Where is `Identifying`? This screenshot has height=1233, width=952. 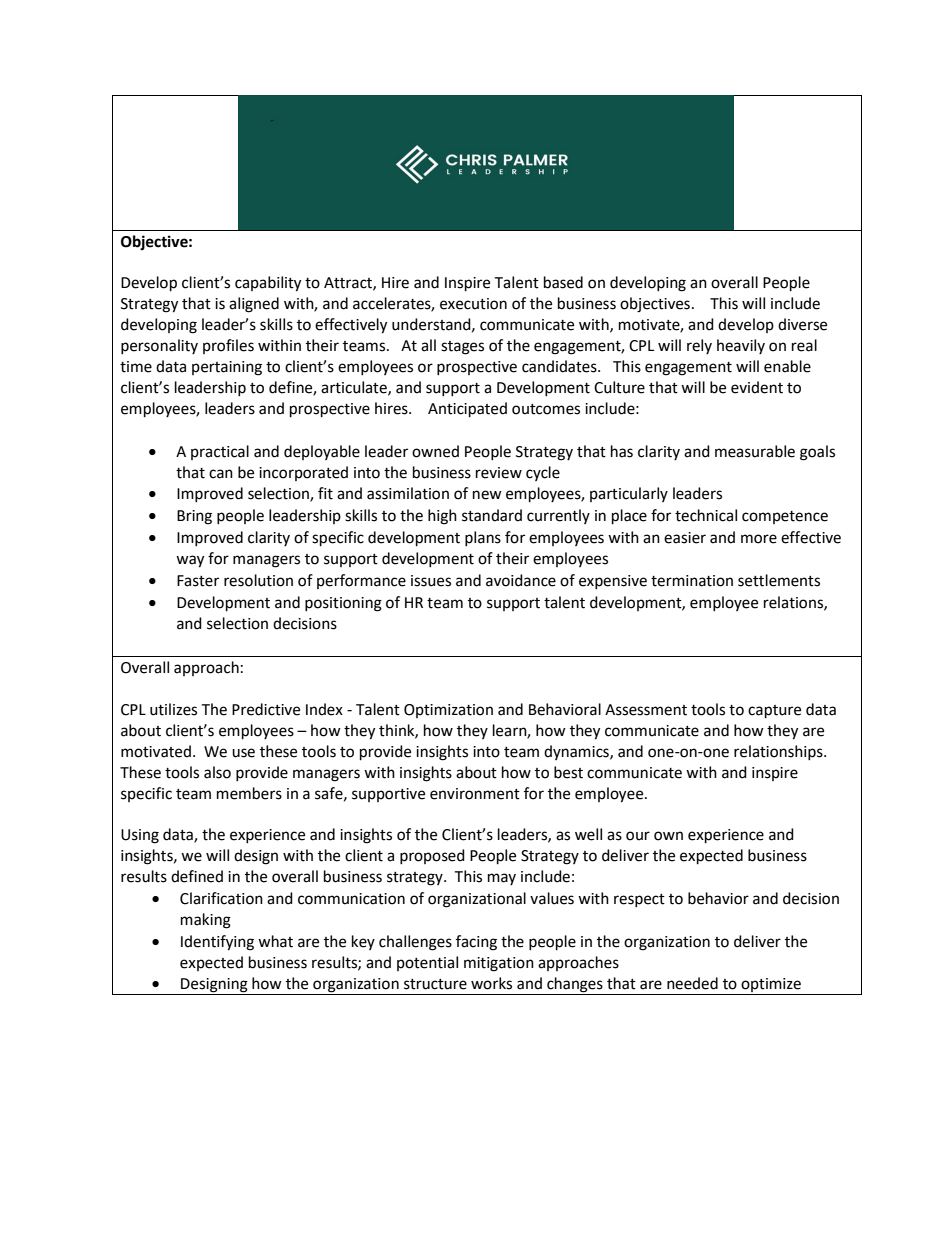
Identifying is located at coordinates (217, 943).
